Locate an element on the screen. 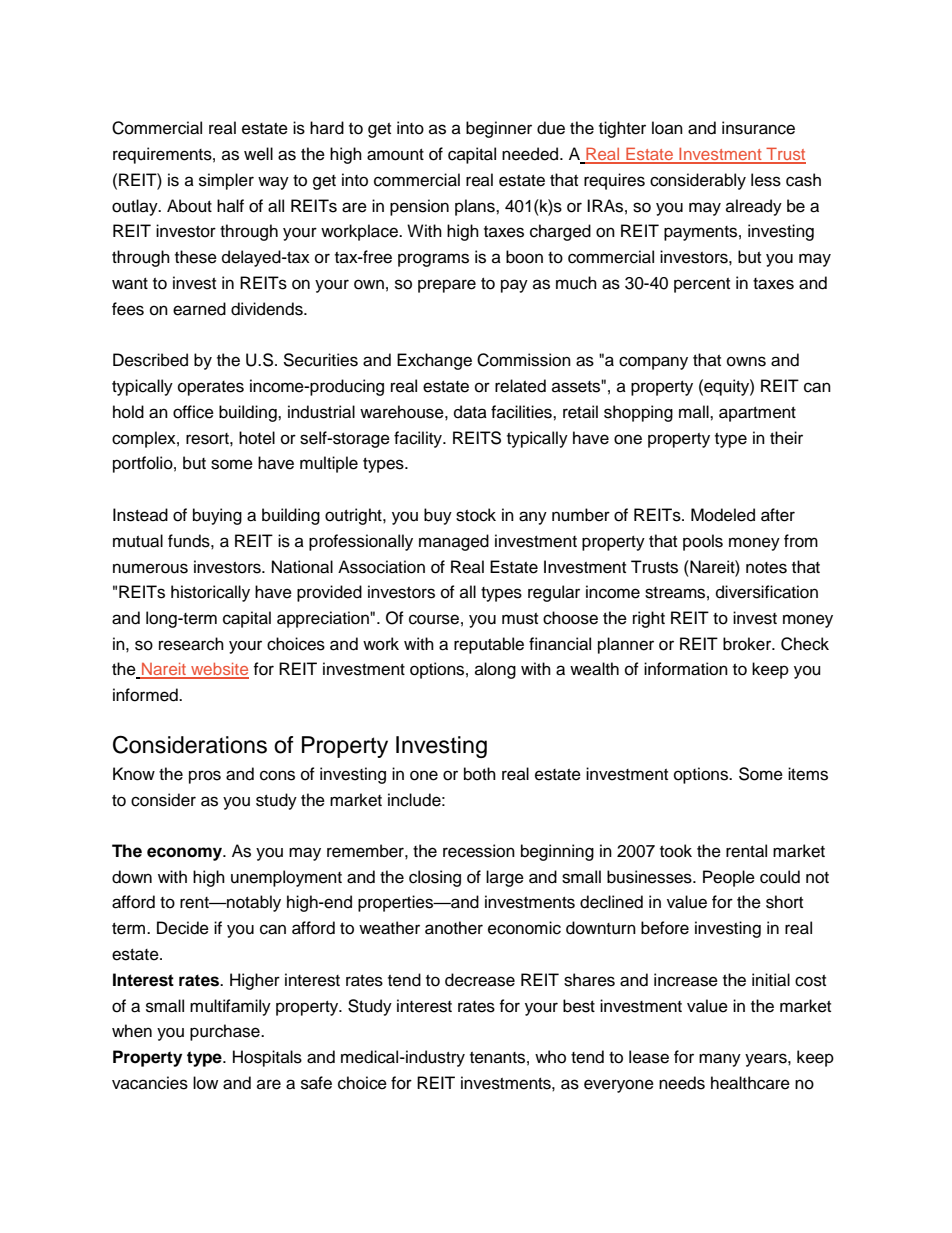  who is located at coordinates (550, 1057).
